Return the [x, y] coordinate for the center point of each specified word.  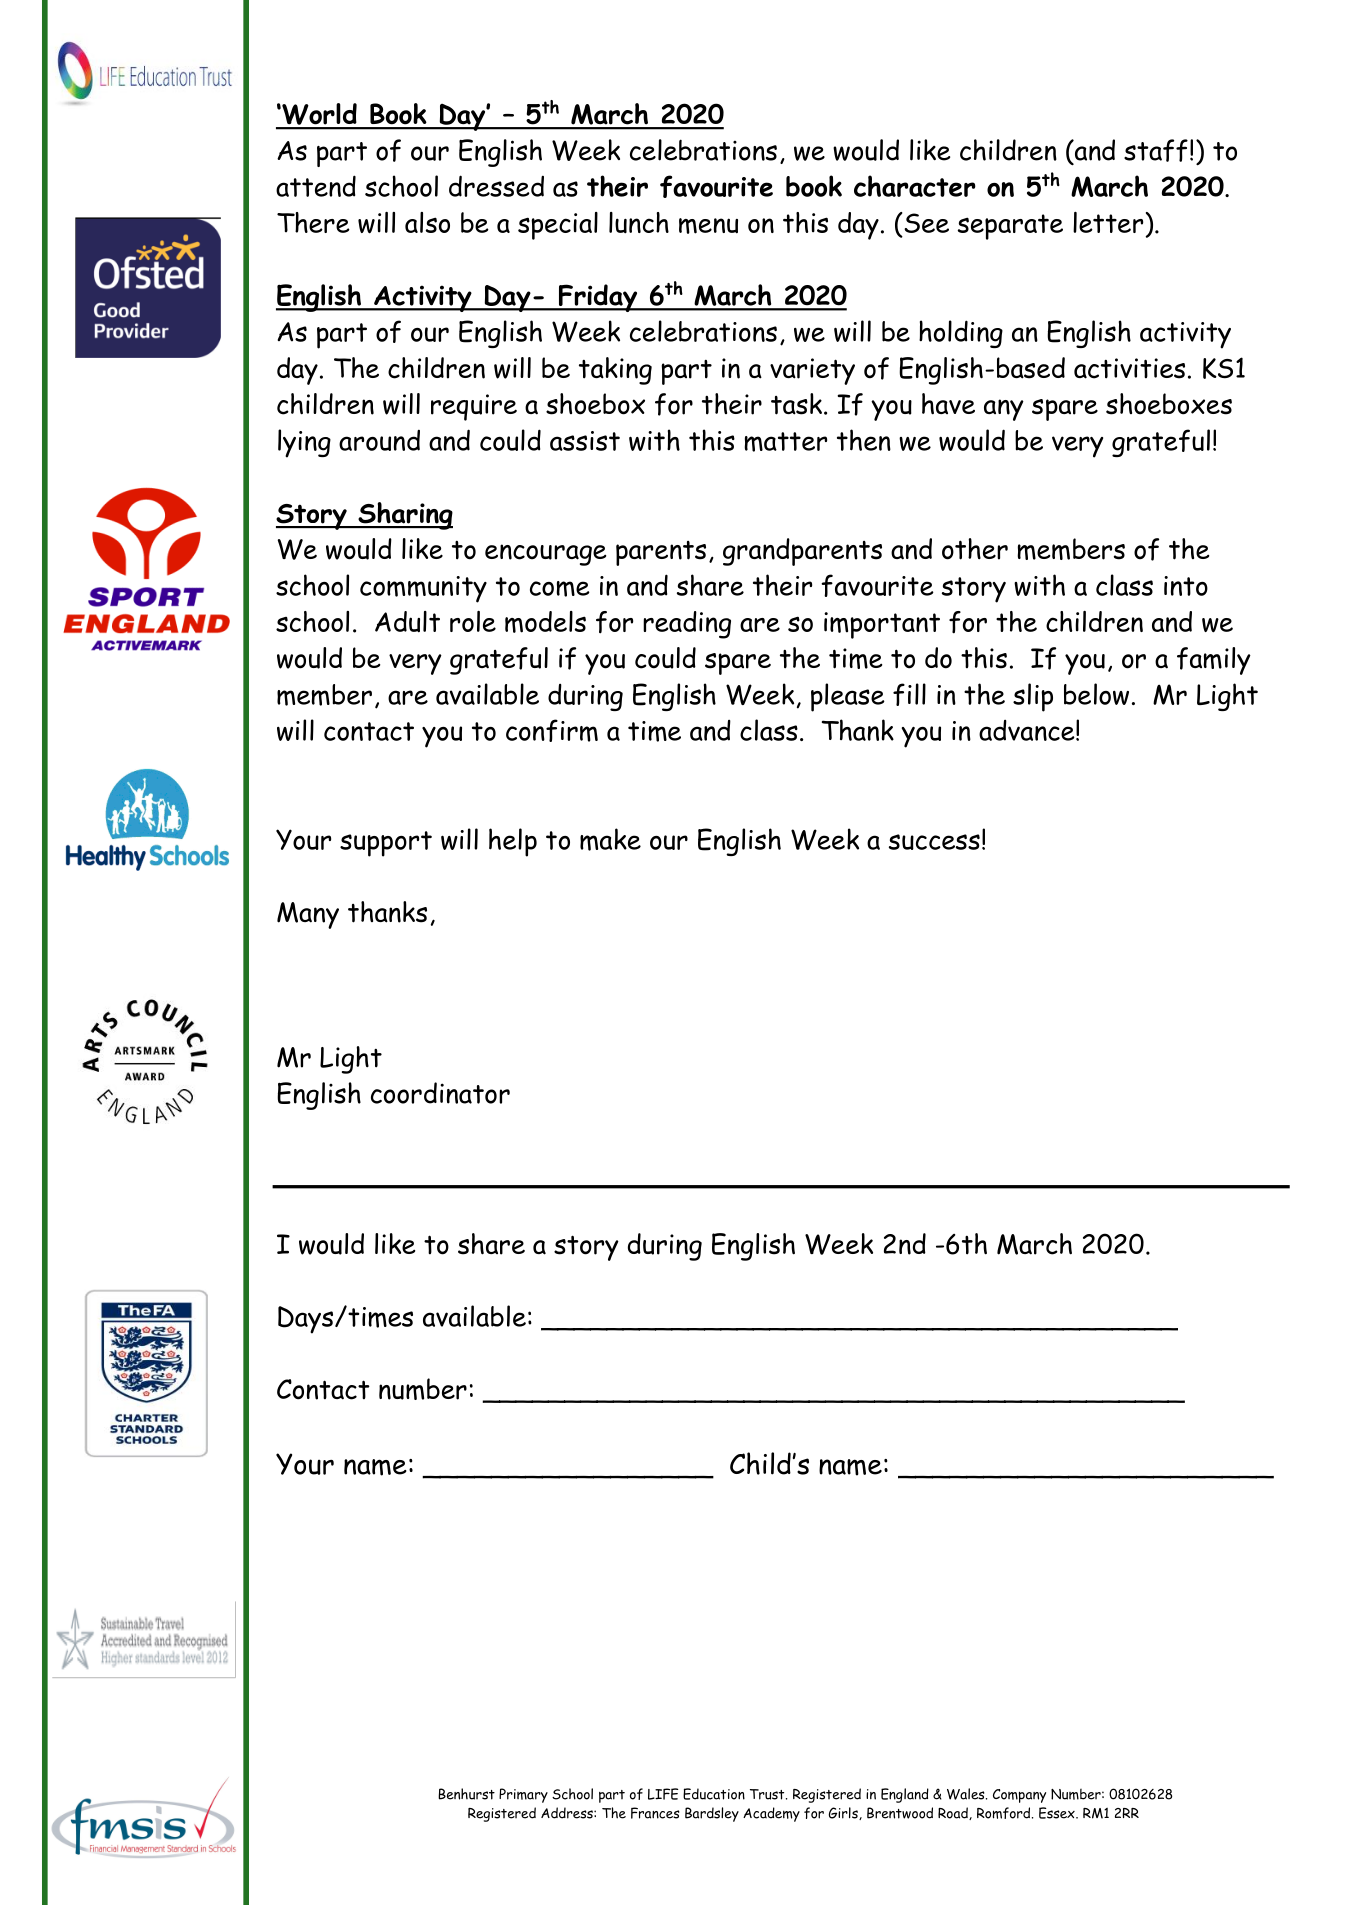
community [423, 589]
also [427, 222]
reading [687, 625]
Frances [655, 1813]
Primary [523, 1795]
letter [1108, 222]
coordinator [440, 1093]
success [934, 842]
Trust [768, 1794]
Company [1019, 1796]
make [610, 839]
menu [708, 226]
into [1186, 586]
